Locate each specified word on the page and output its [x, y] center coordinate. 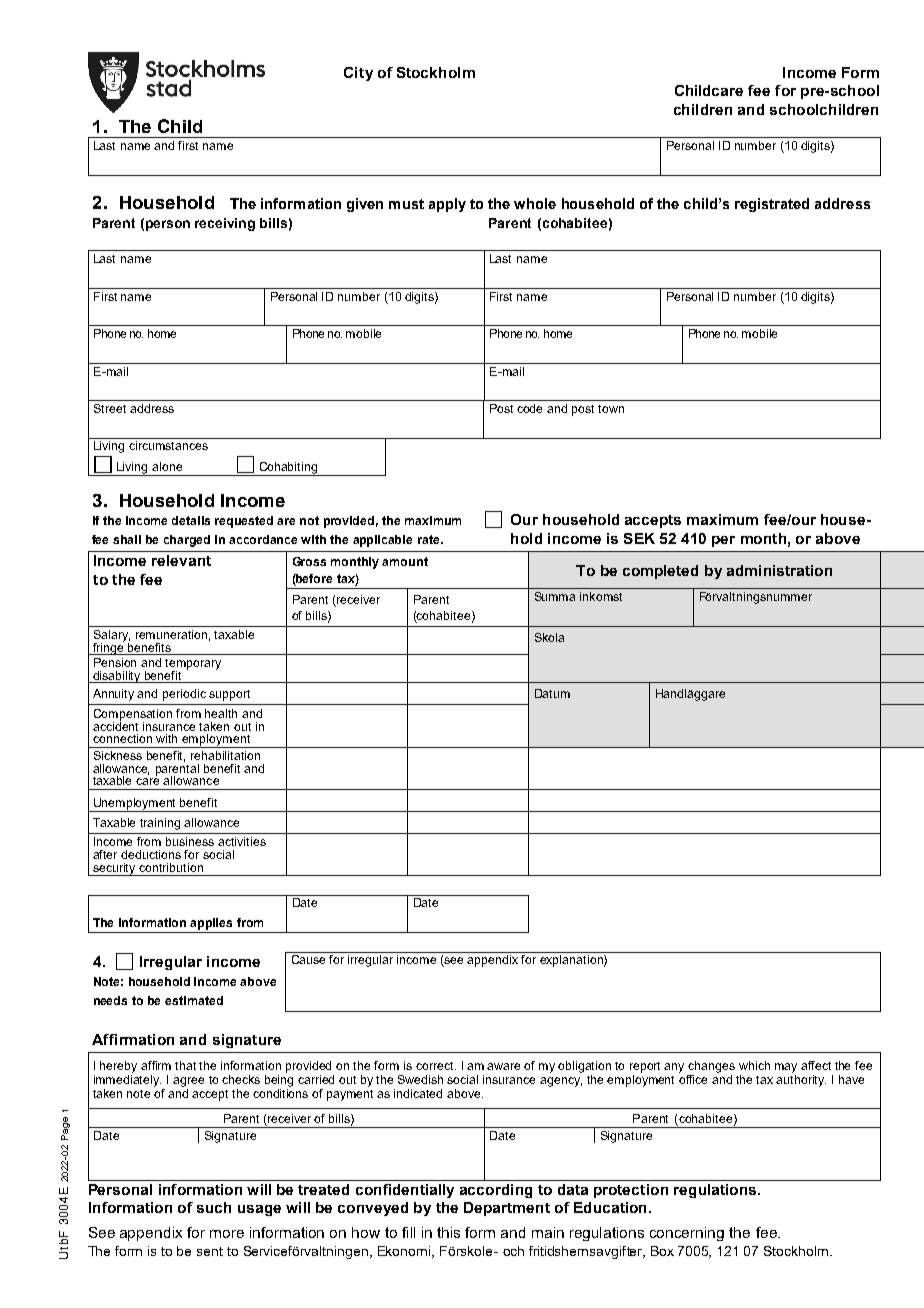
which [754, 1065]
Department [507, 1209]
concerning [687, 1234]
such [214, 1207]
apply [447, 205]
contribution [171, 867]
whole [535, 203]
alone [167, 466]
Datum [552, 693]
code [529, 408]
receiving [225, 224]
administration [779, 570]
